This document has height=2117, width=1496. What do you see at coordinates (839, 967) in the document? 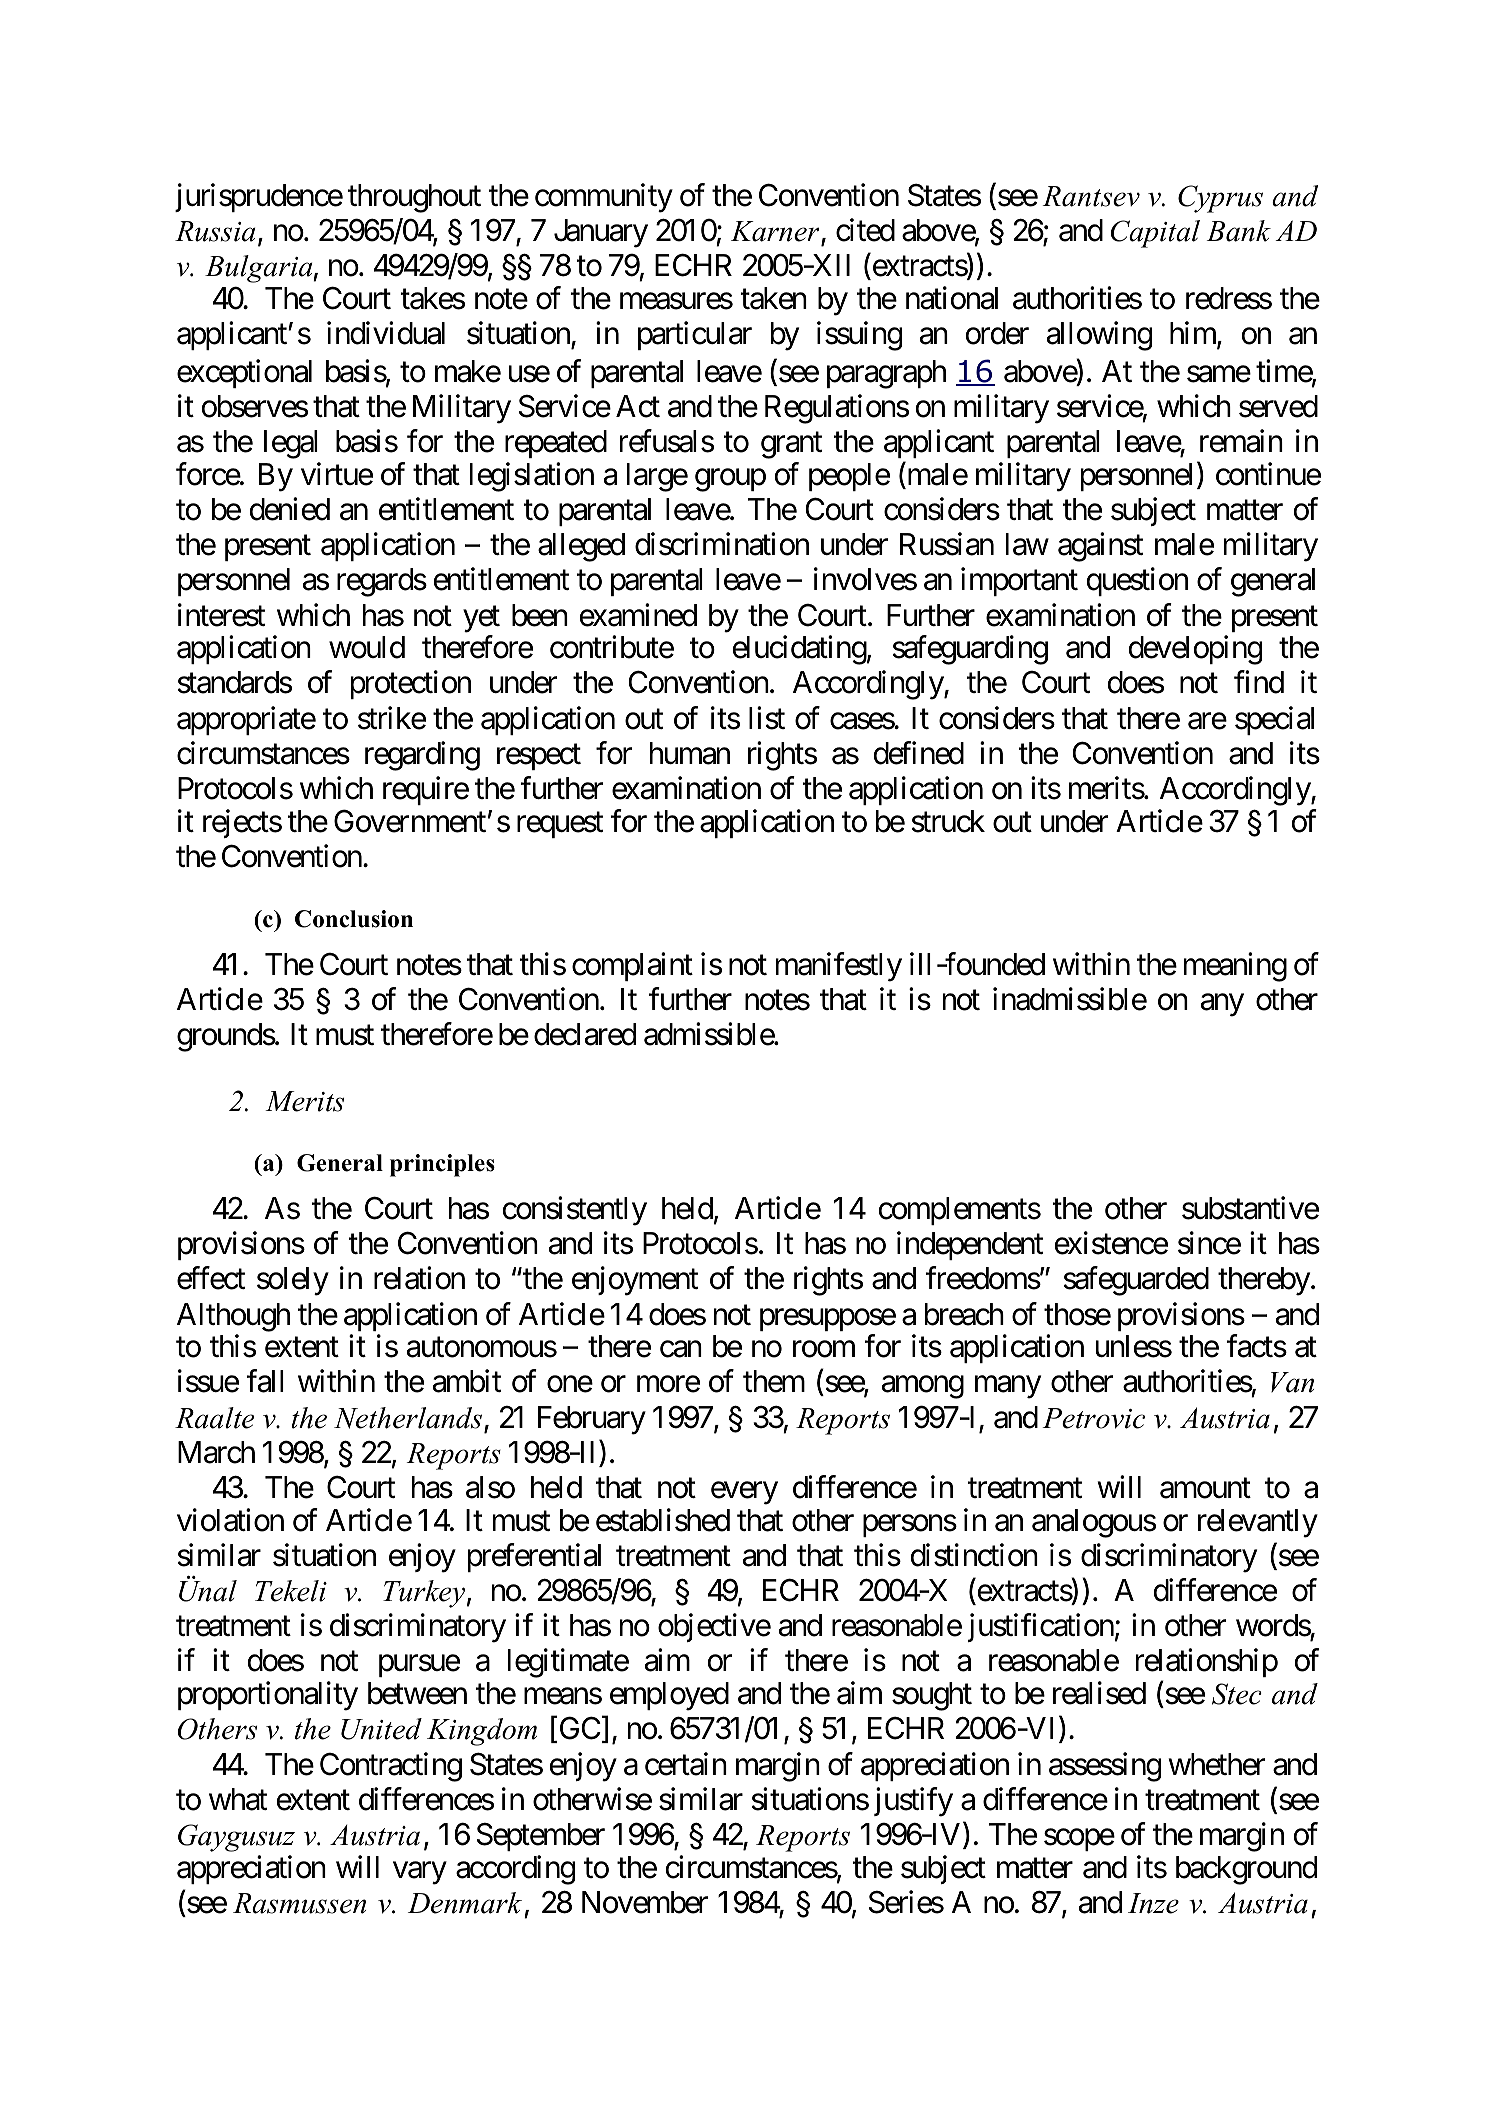
I see `manifestly` at bounding box center [839, 967].
